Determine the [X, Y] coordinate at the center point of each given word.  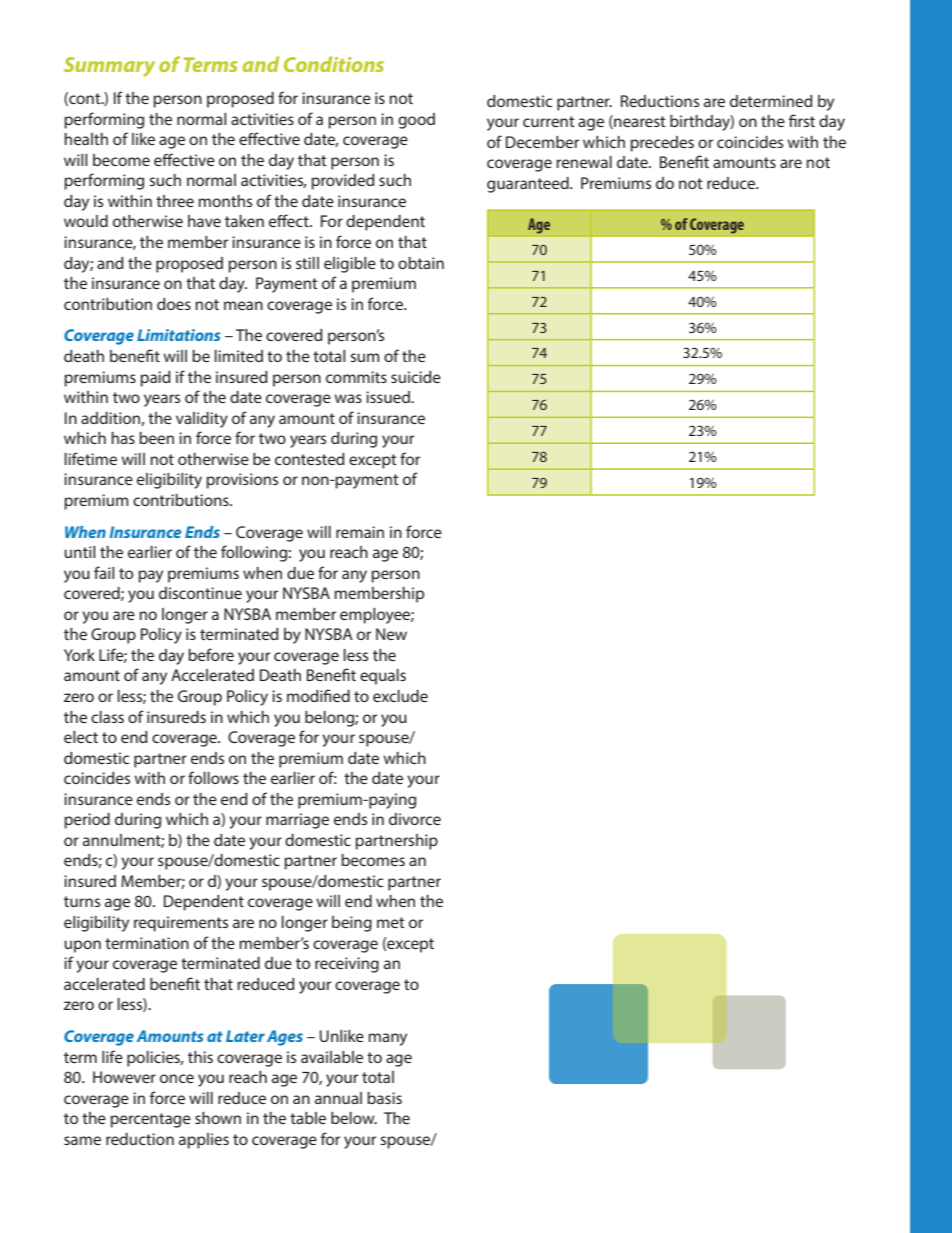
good [416, 121]
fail [104, 572]
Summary [109, 67]
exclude [400, 696]
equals [383, 677]
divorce [415, 819]
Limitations [179, 335]
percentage [150, 1120]
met [391, 922]
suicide [416, 377]
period [87, 821]
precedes [662, 144]
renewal [584, 162]
